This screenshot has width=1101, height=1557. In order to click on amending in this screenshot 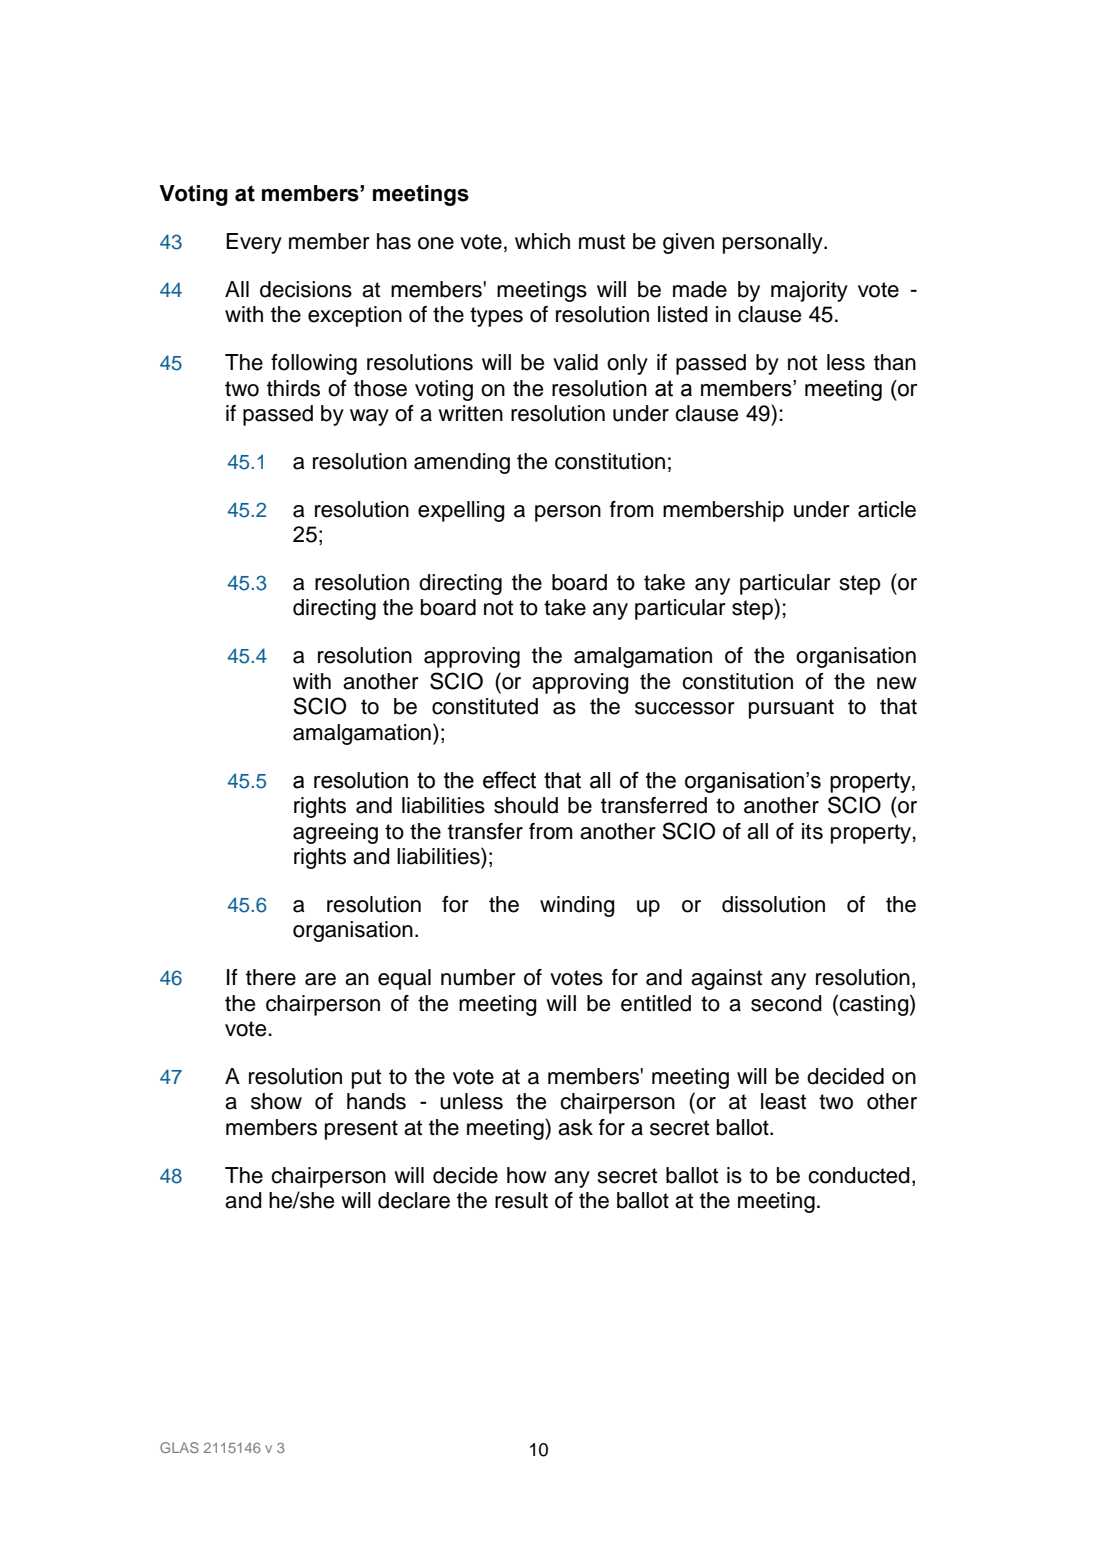, I will do `click(462, 463)`.
